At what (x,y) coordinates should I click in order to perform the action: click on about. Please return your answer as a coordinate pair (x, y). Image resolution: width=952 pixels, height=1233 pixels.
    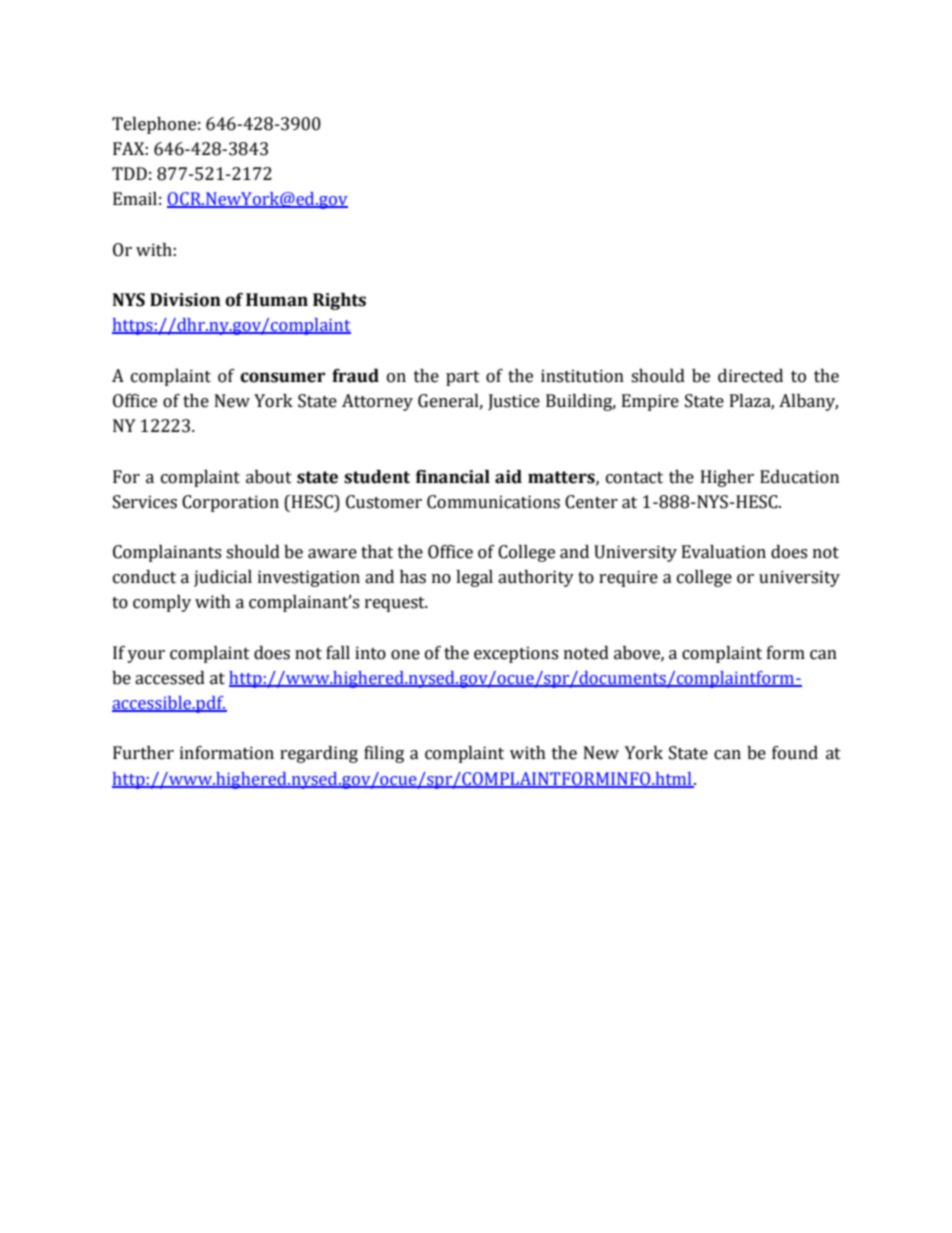
    Looking at the image, I should click on (269, 477).
